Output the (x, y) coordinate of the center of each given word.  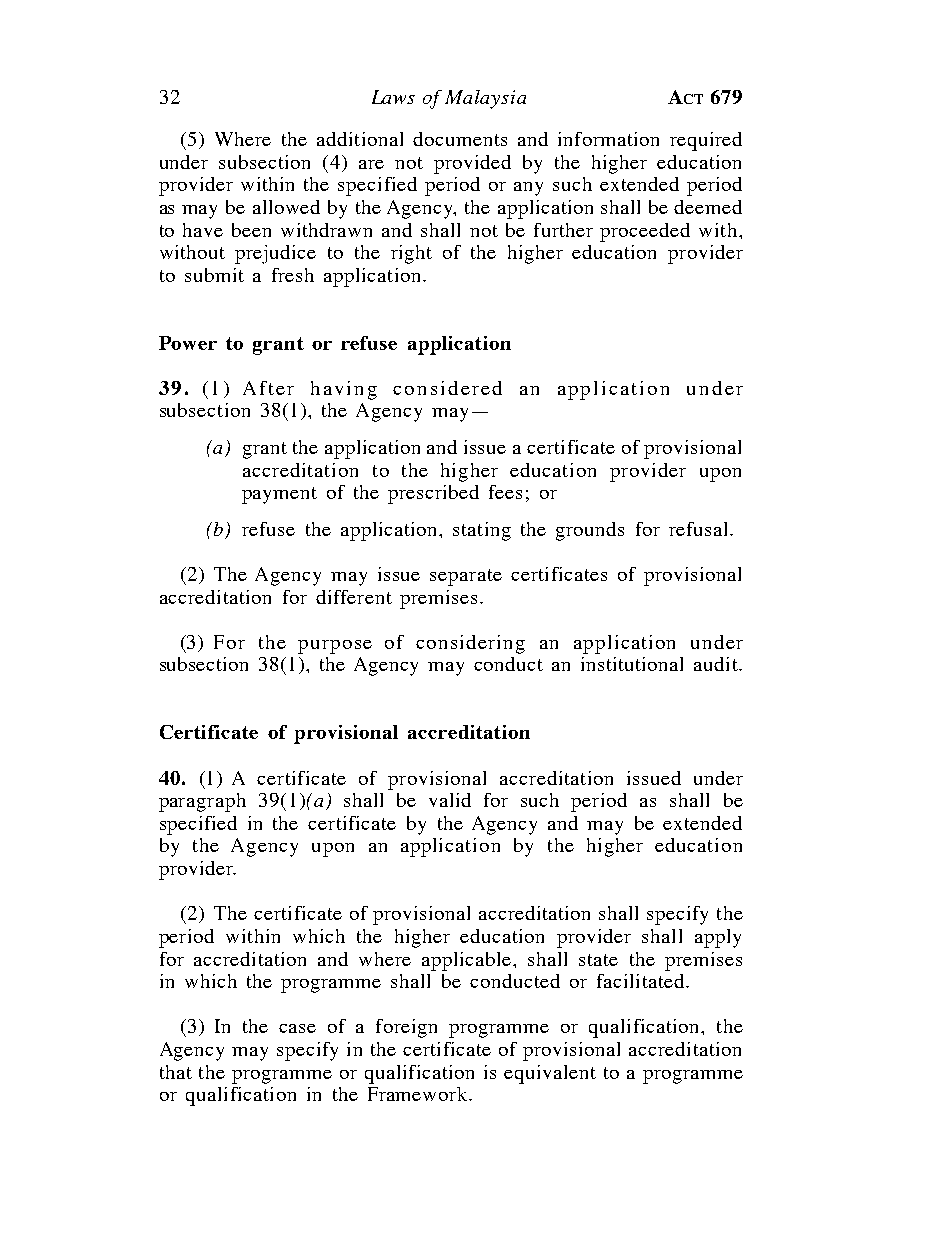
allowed (286, 207)
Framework (419, 1094)
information (608, 139)
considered (447, 388)
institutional (632, 664)
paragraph (202, 802)
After (268, 388)
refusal (700, 529)
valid (450, 800)
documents (460, 139)
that (176, 1072)
